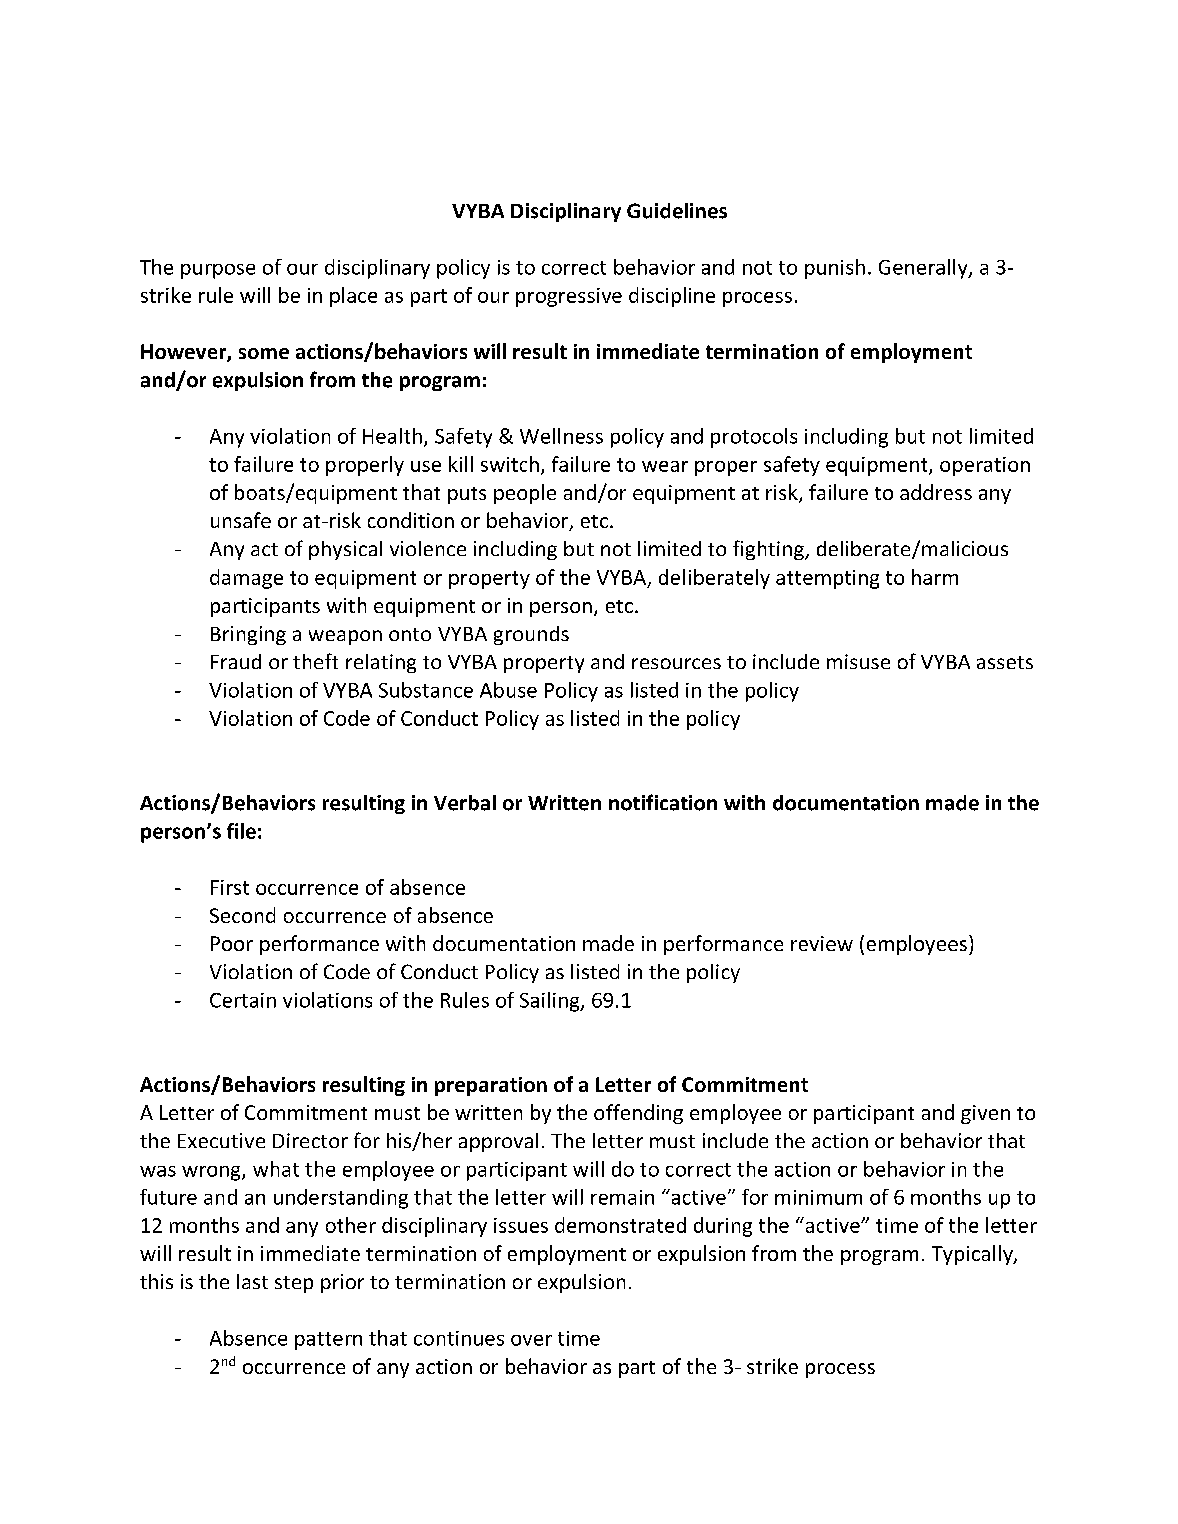 The image size is (1178, 1524). Describe the element at coordinates (858, 661) in the screenshot. I see `misuse` at that location.
